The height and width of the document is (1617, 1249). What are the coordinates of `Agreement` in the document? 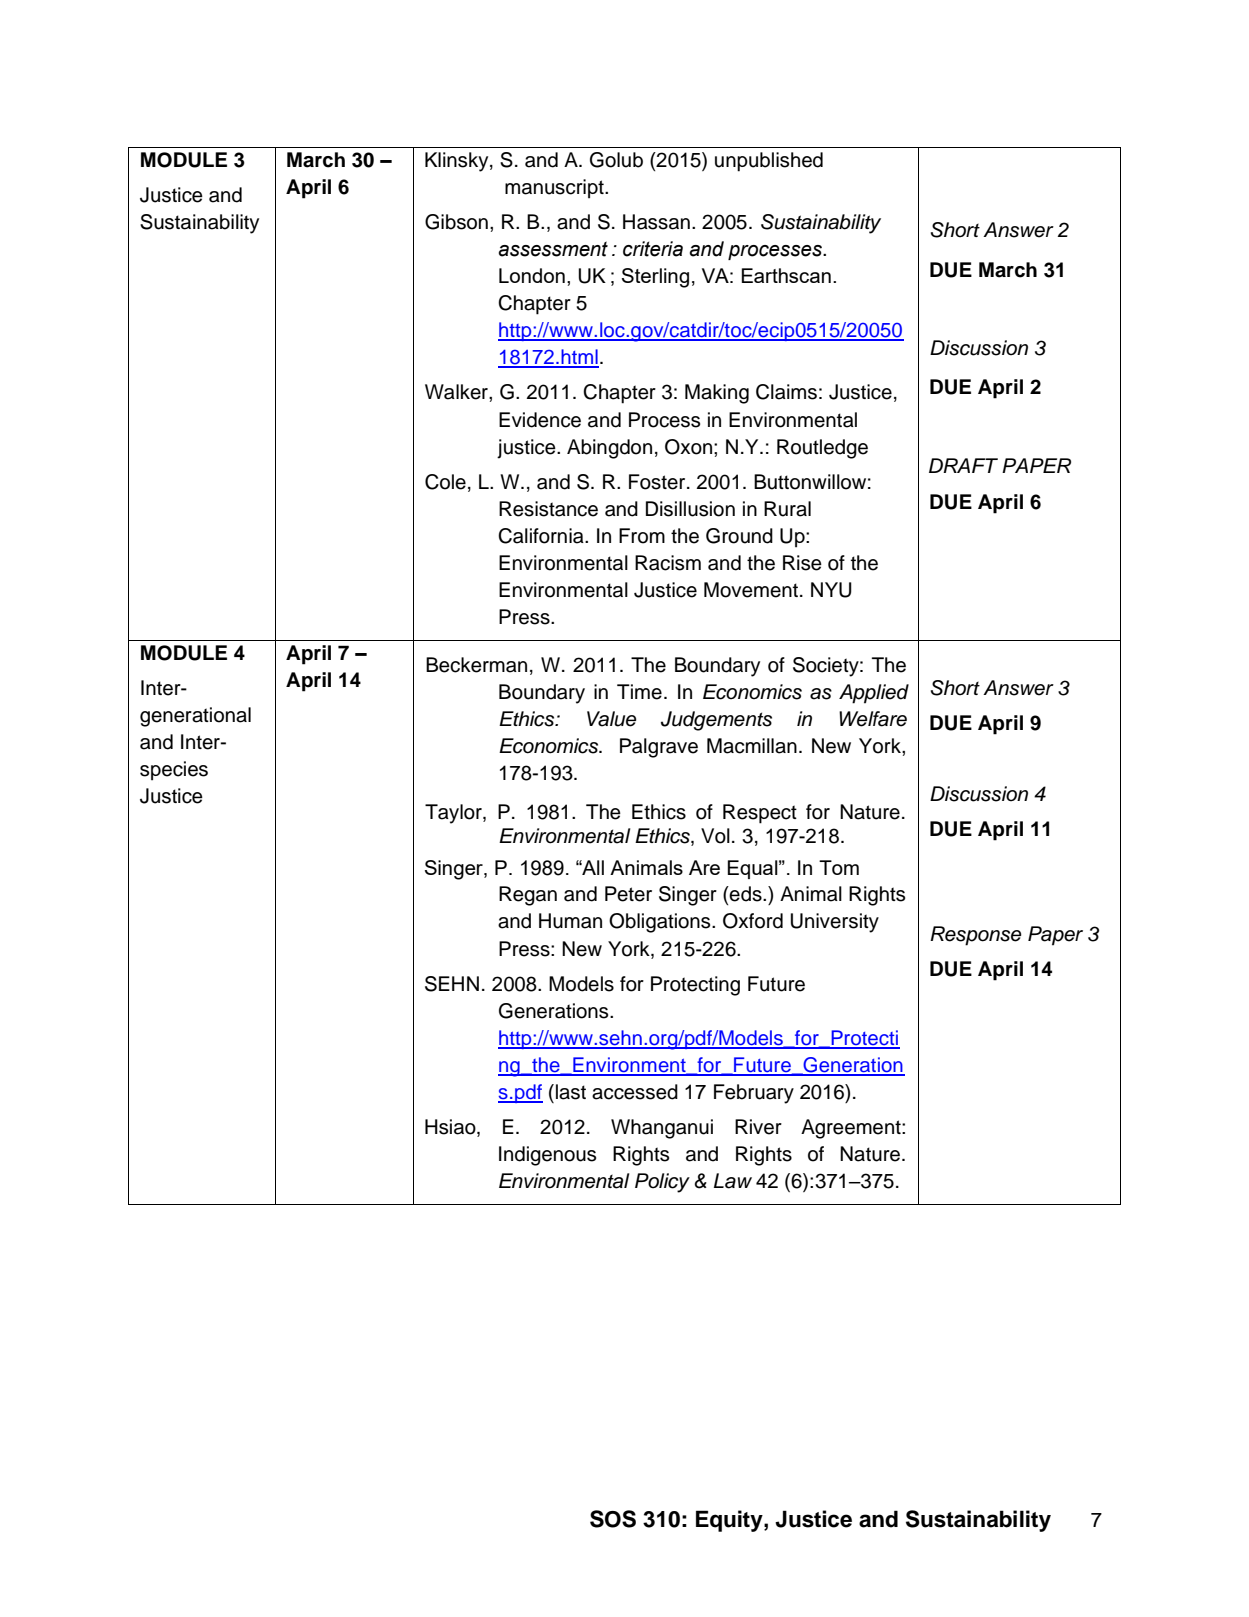 It's located at (852, 1129).
